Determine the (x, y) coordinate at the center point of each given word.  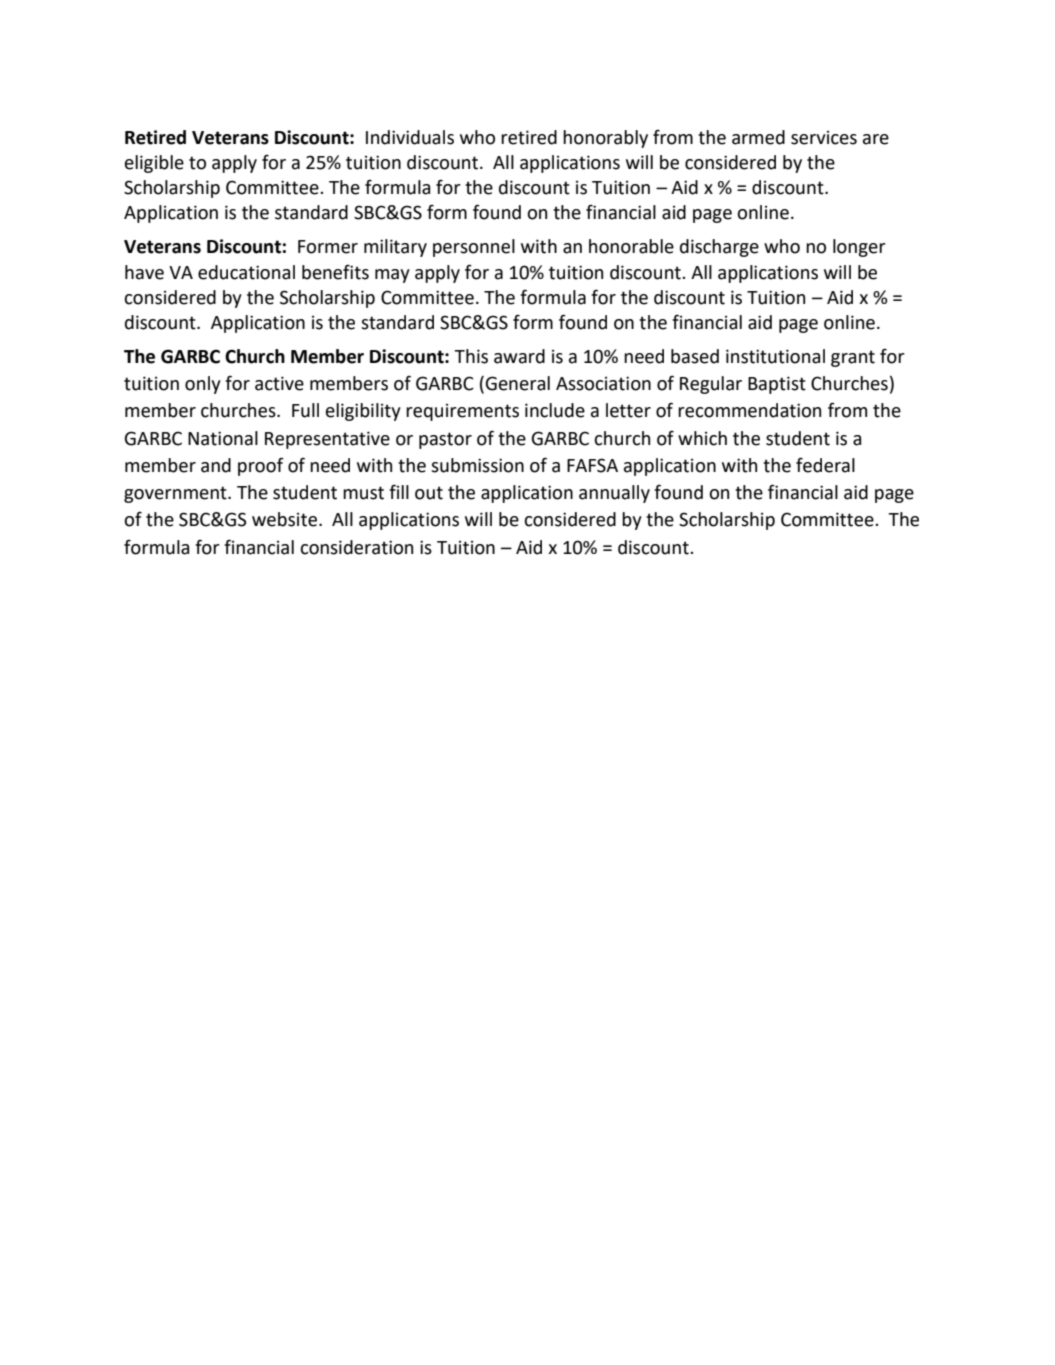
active (279, 383)
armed (758, 137)
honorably (605, 139)
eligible (154, 164)
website (284, 519)
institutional (775, 356)
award (519, 356)
